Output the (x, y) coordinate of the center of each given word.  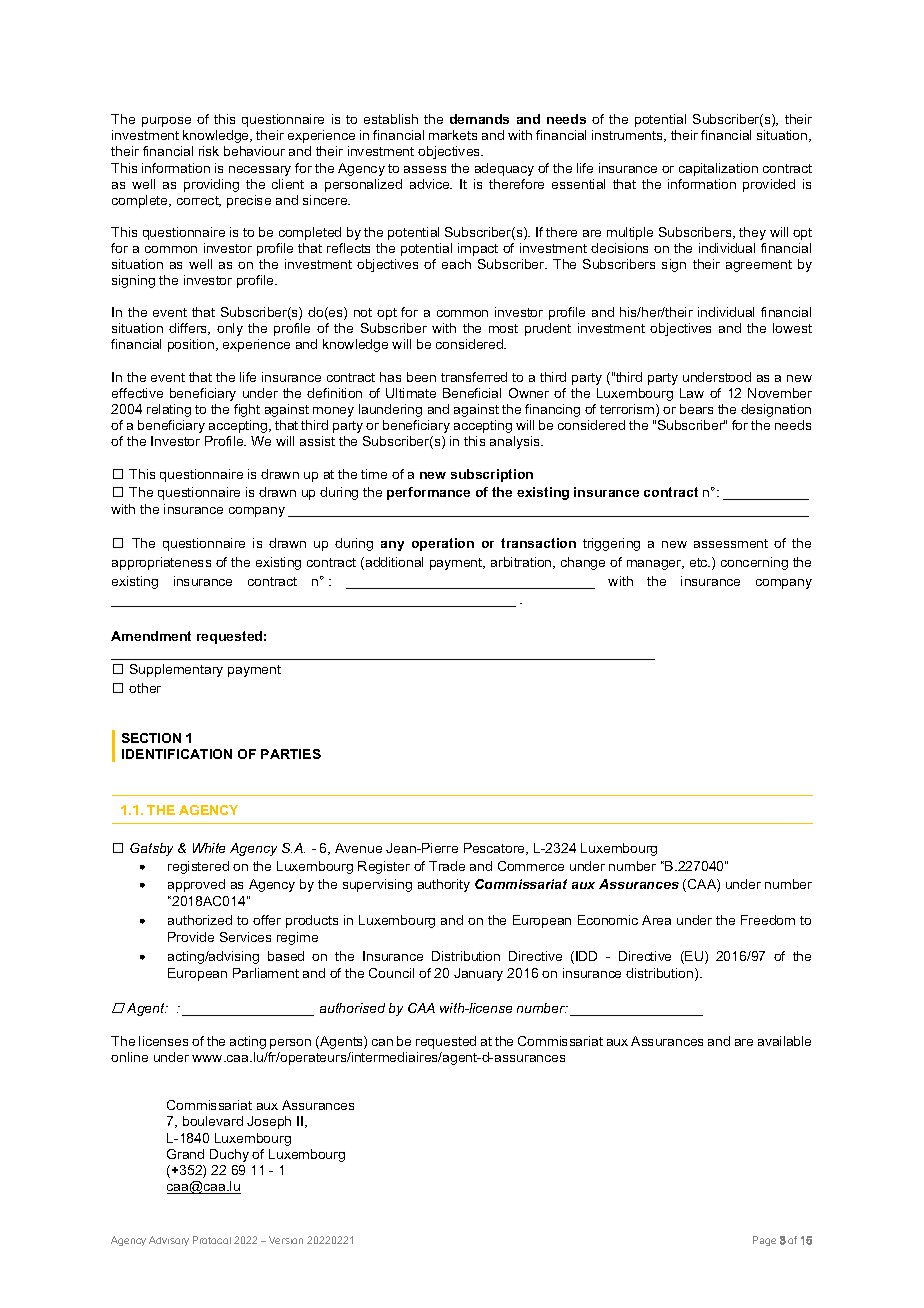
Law (692, 393)
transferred (474, 377)
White (209, 848)
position (192, 345)
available (784, 1041)
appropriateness (161, 563)
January (478, 974)
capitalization (718, 169)
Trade (447, 866)
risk (209, 151)
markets (453, 135)
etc (700, 562)
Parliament (266, 973)
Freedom (768, 920)
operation (443, 544)
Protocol (212, 1240)
